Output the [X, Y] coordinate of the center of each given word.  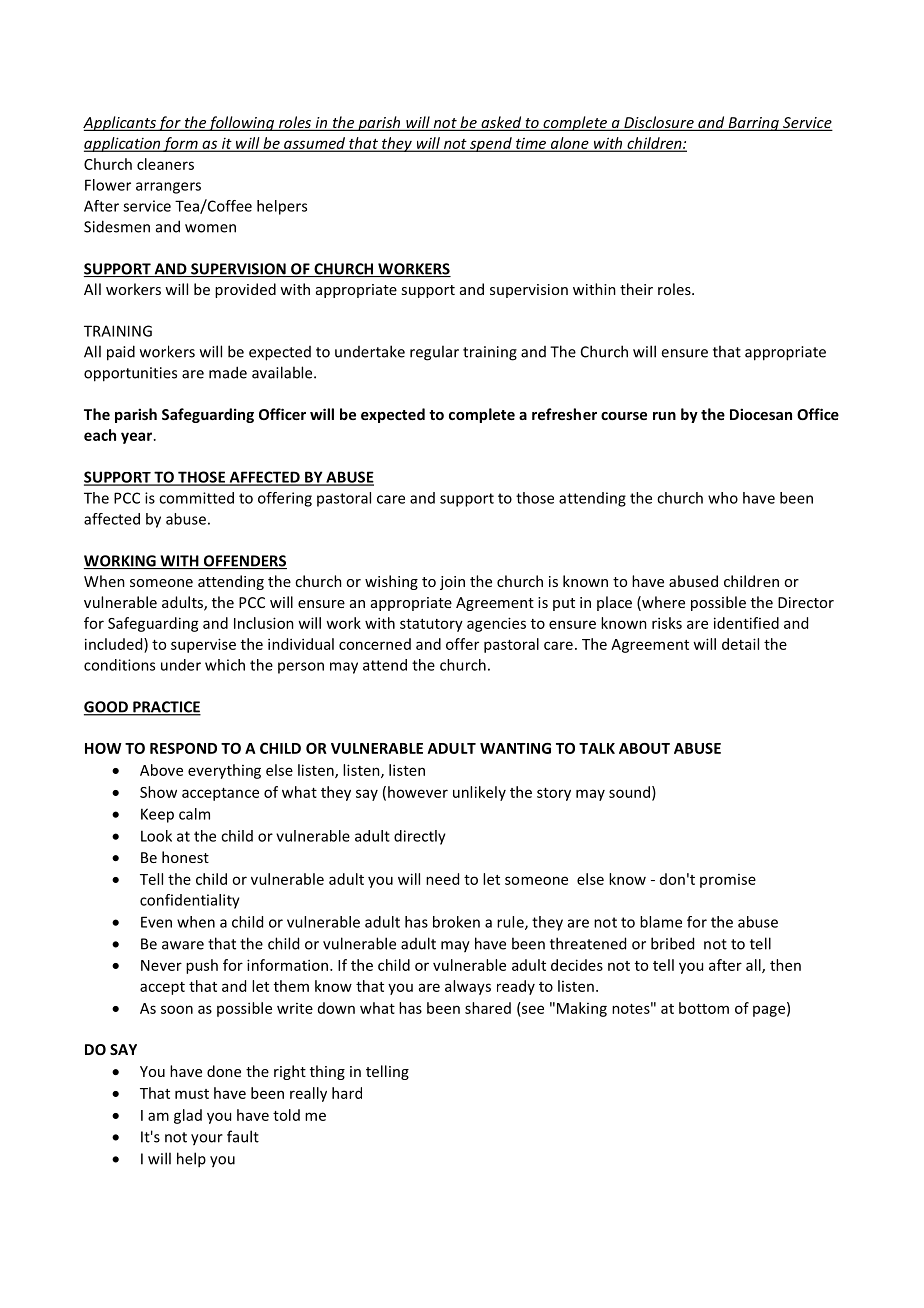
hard [347, 1093]
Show [158, 792]
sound [629, 792]
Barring [753, 124]
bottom [704, 1008]
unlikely [479, 793]
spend [491, 144]
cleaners [165, 164]
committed [196, 498]
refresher [564, 414]
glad [188, 1116]
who [723, 498]
